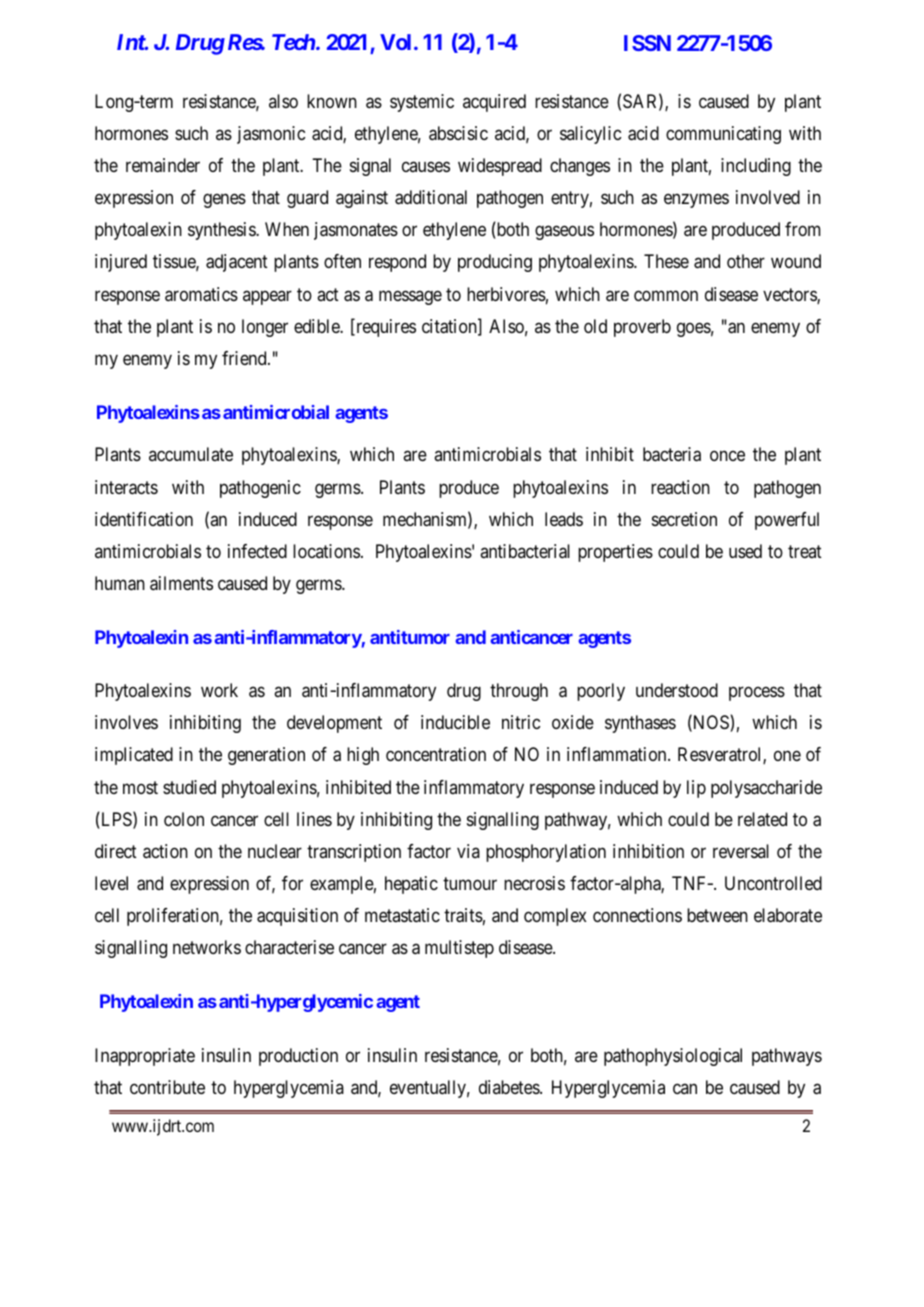 This image has height=1307, width=924. I want to click on aromatics, so click(201, 294).
